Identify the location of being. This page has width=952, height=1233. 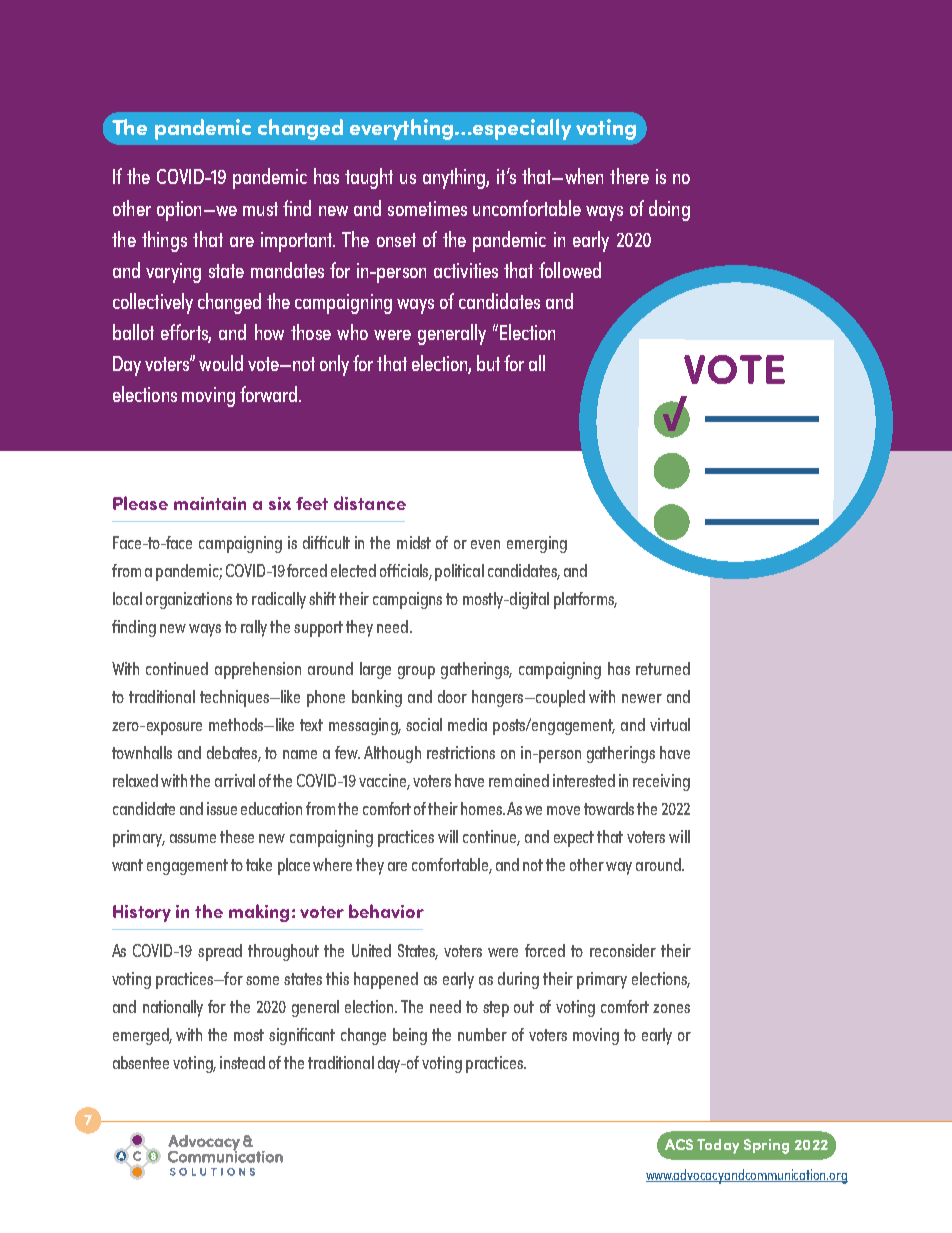
(410, 1036).
